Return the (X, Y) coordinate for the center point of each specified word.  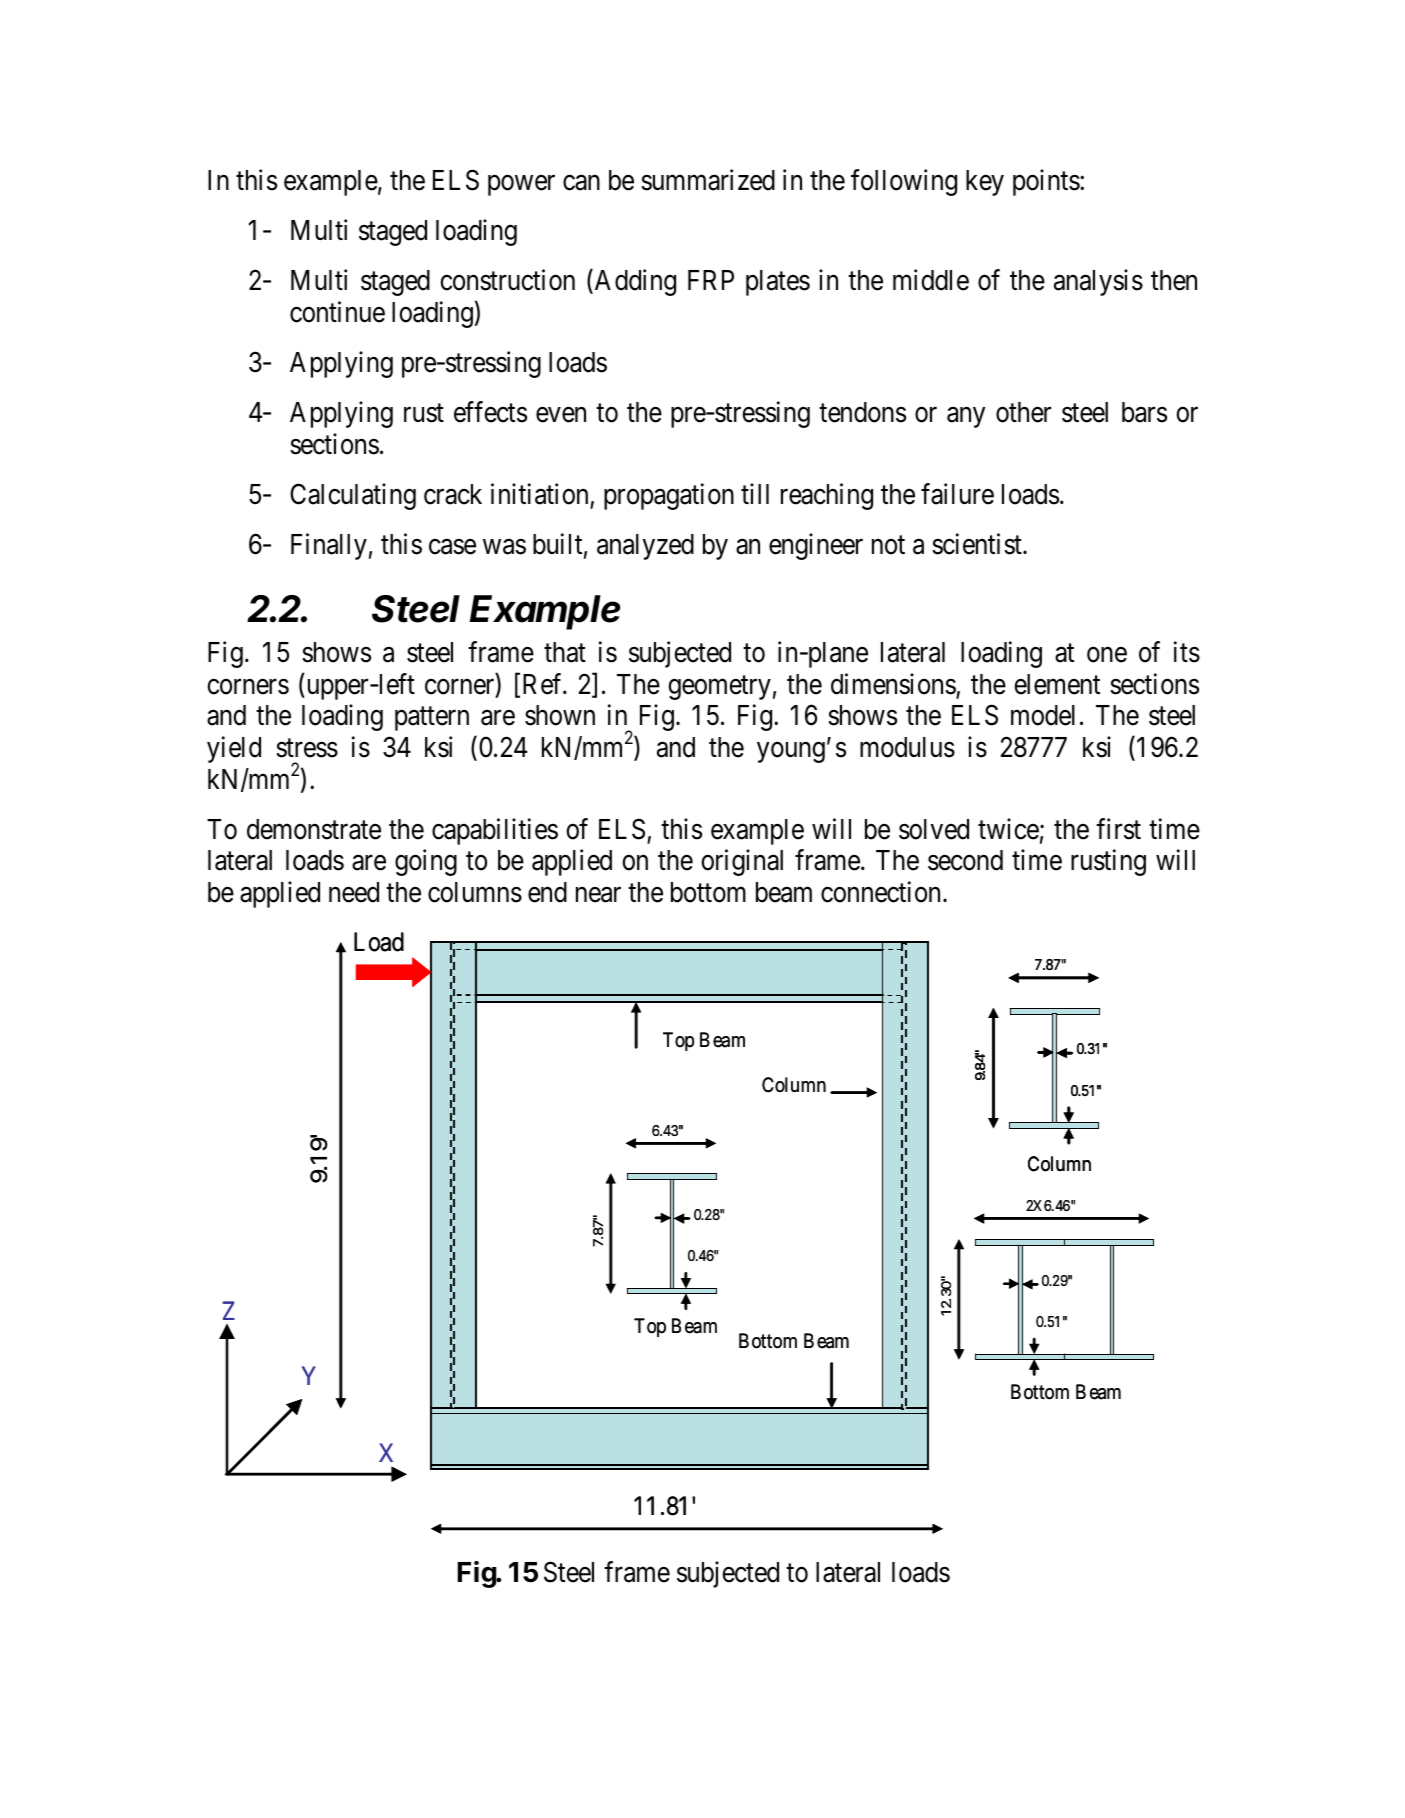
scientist (978, 544)
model (1043, 715)
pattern (432, 719)
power (521, 186)
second (965, 860)
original (742, 863)
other (1023, 412)
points (1046, 182)
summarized (708, 180)
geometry (719, 688)
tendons (862, 412)
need (354, 892)
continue (337, 312)
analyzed (645, 547)
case (452, 547)
